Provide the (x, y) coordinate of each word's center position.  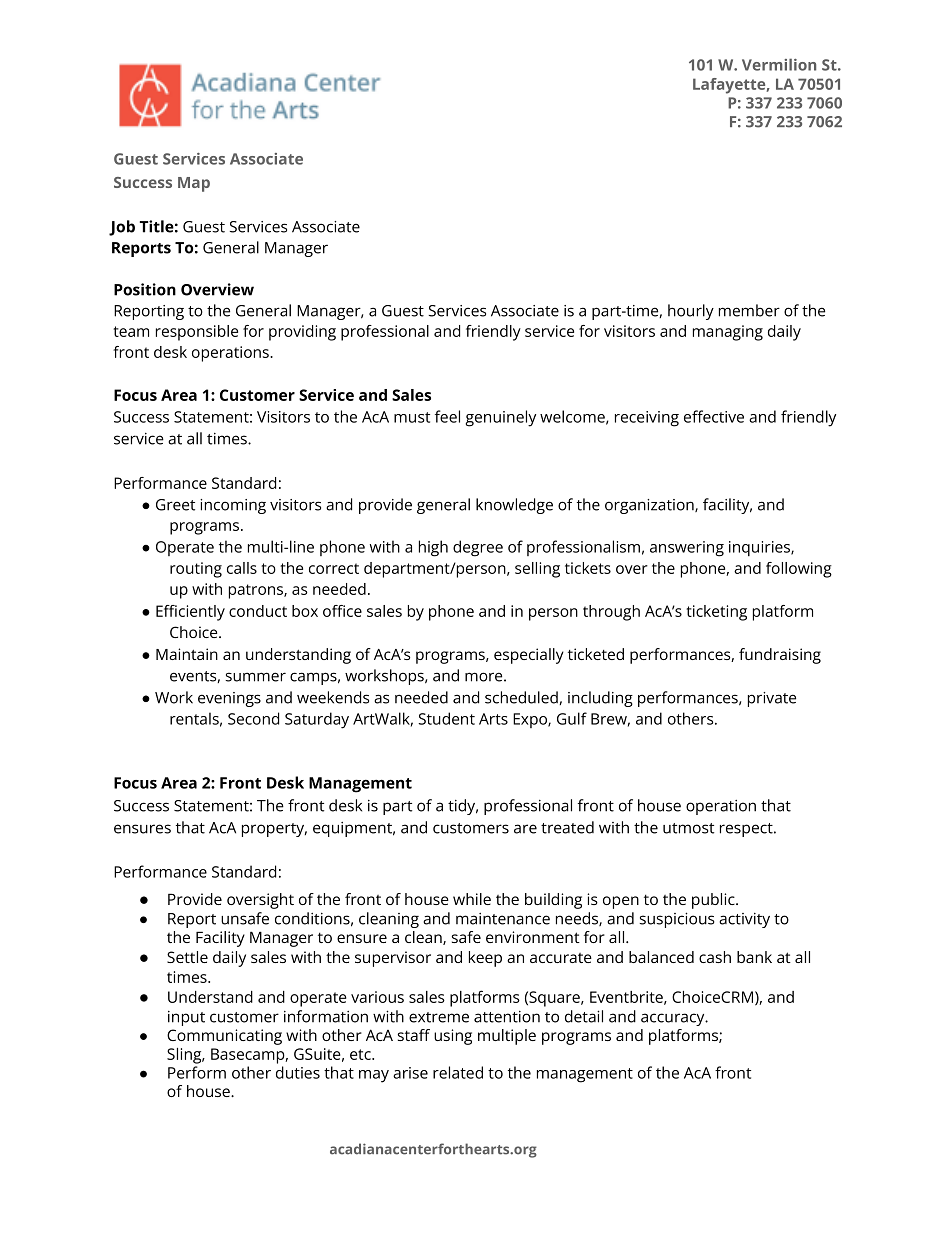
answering (687, 549)
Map (194, 184)
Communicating (224, 1037)
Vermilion (779, 64)
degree (478, 548)
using (453, 1037)
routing (196, 570)
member (749, 310)
